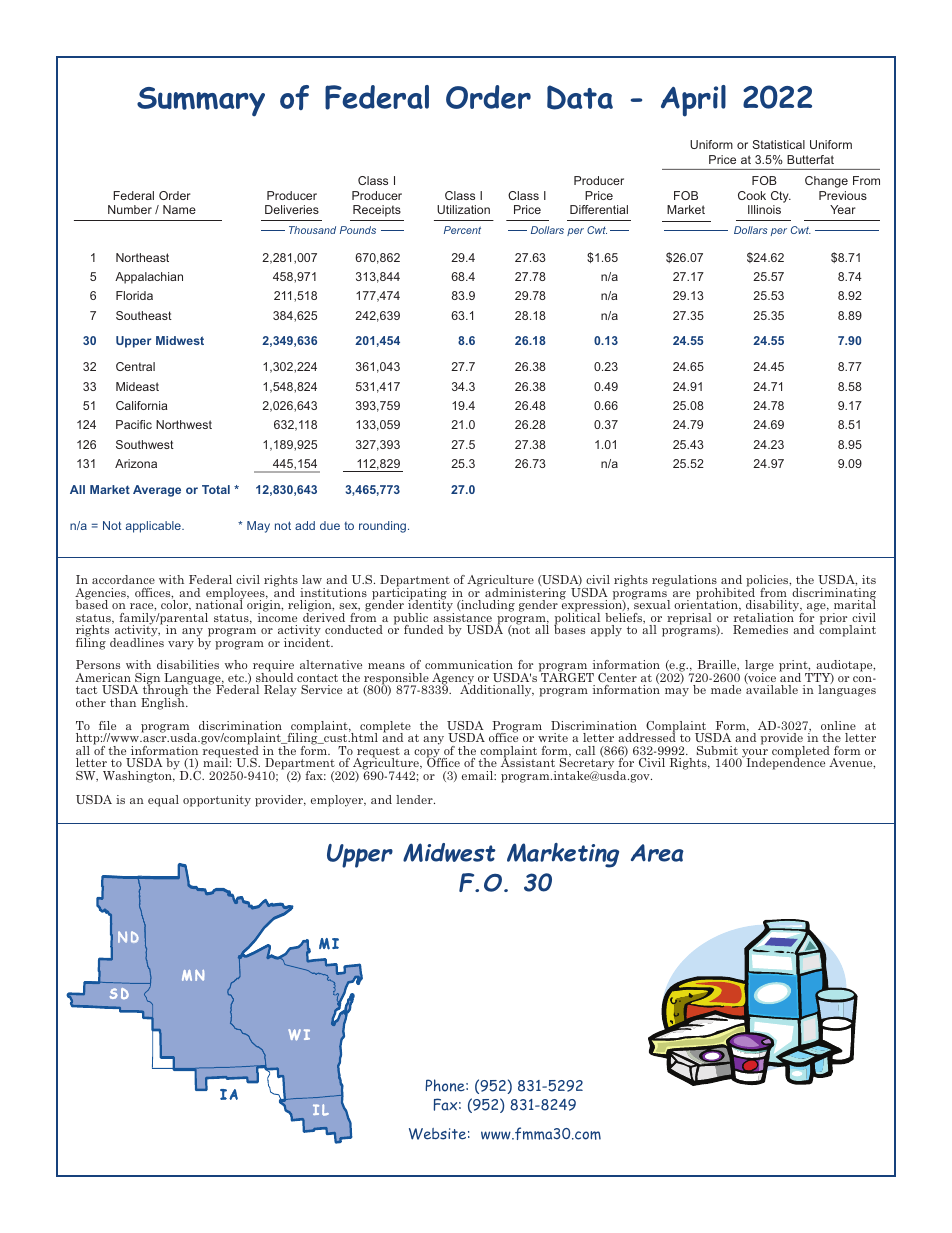 The image size is (952, 1233). I want to click on its, so click(869, 579).
